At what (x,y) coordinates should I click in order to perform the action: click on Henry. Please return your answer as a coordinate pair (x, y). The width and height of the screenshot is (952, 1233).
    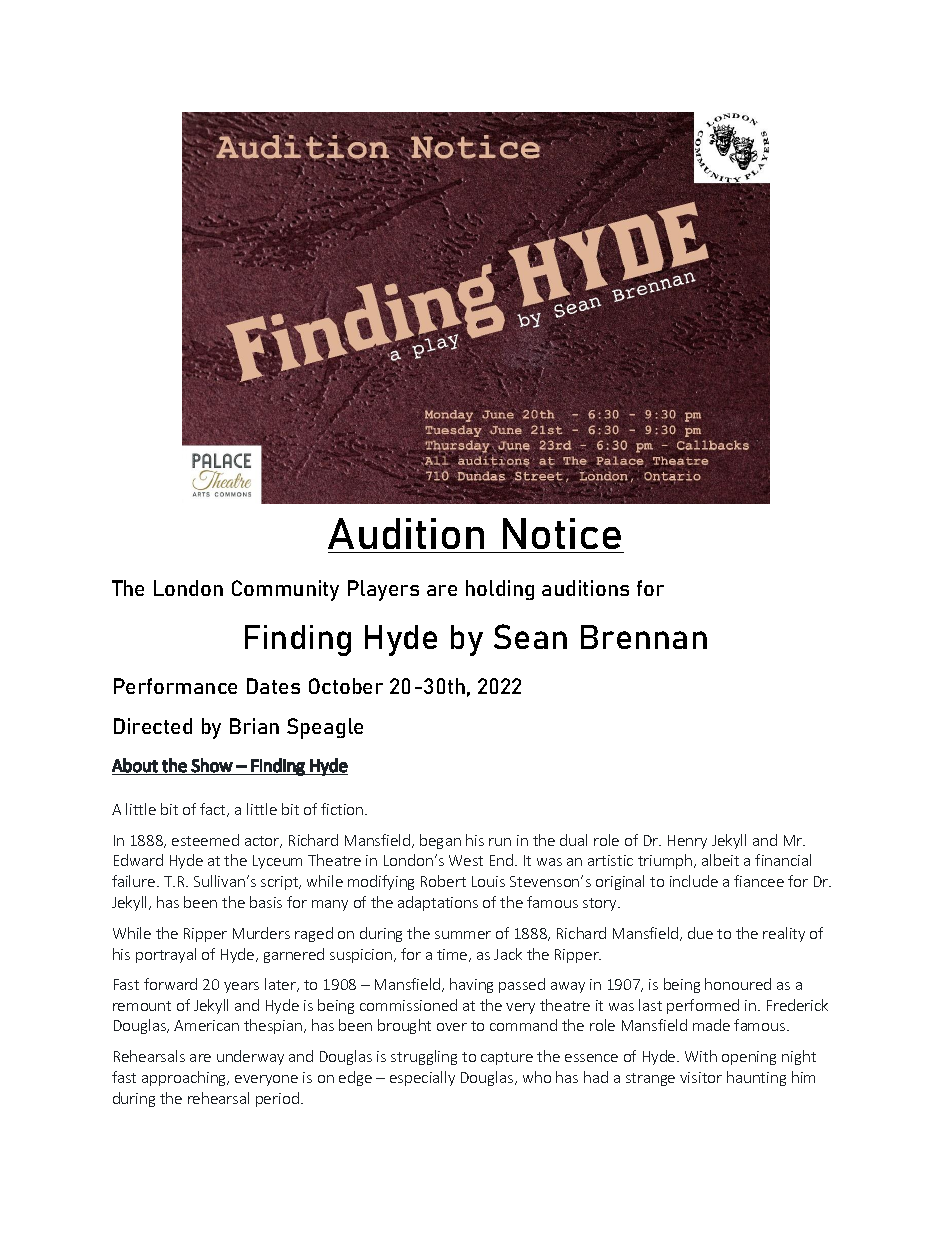
    Looking at the image, I should click on (687, 842).
